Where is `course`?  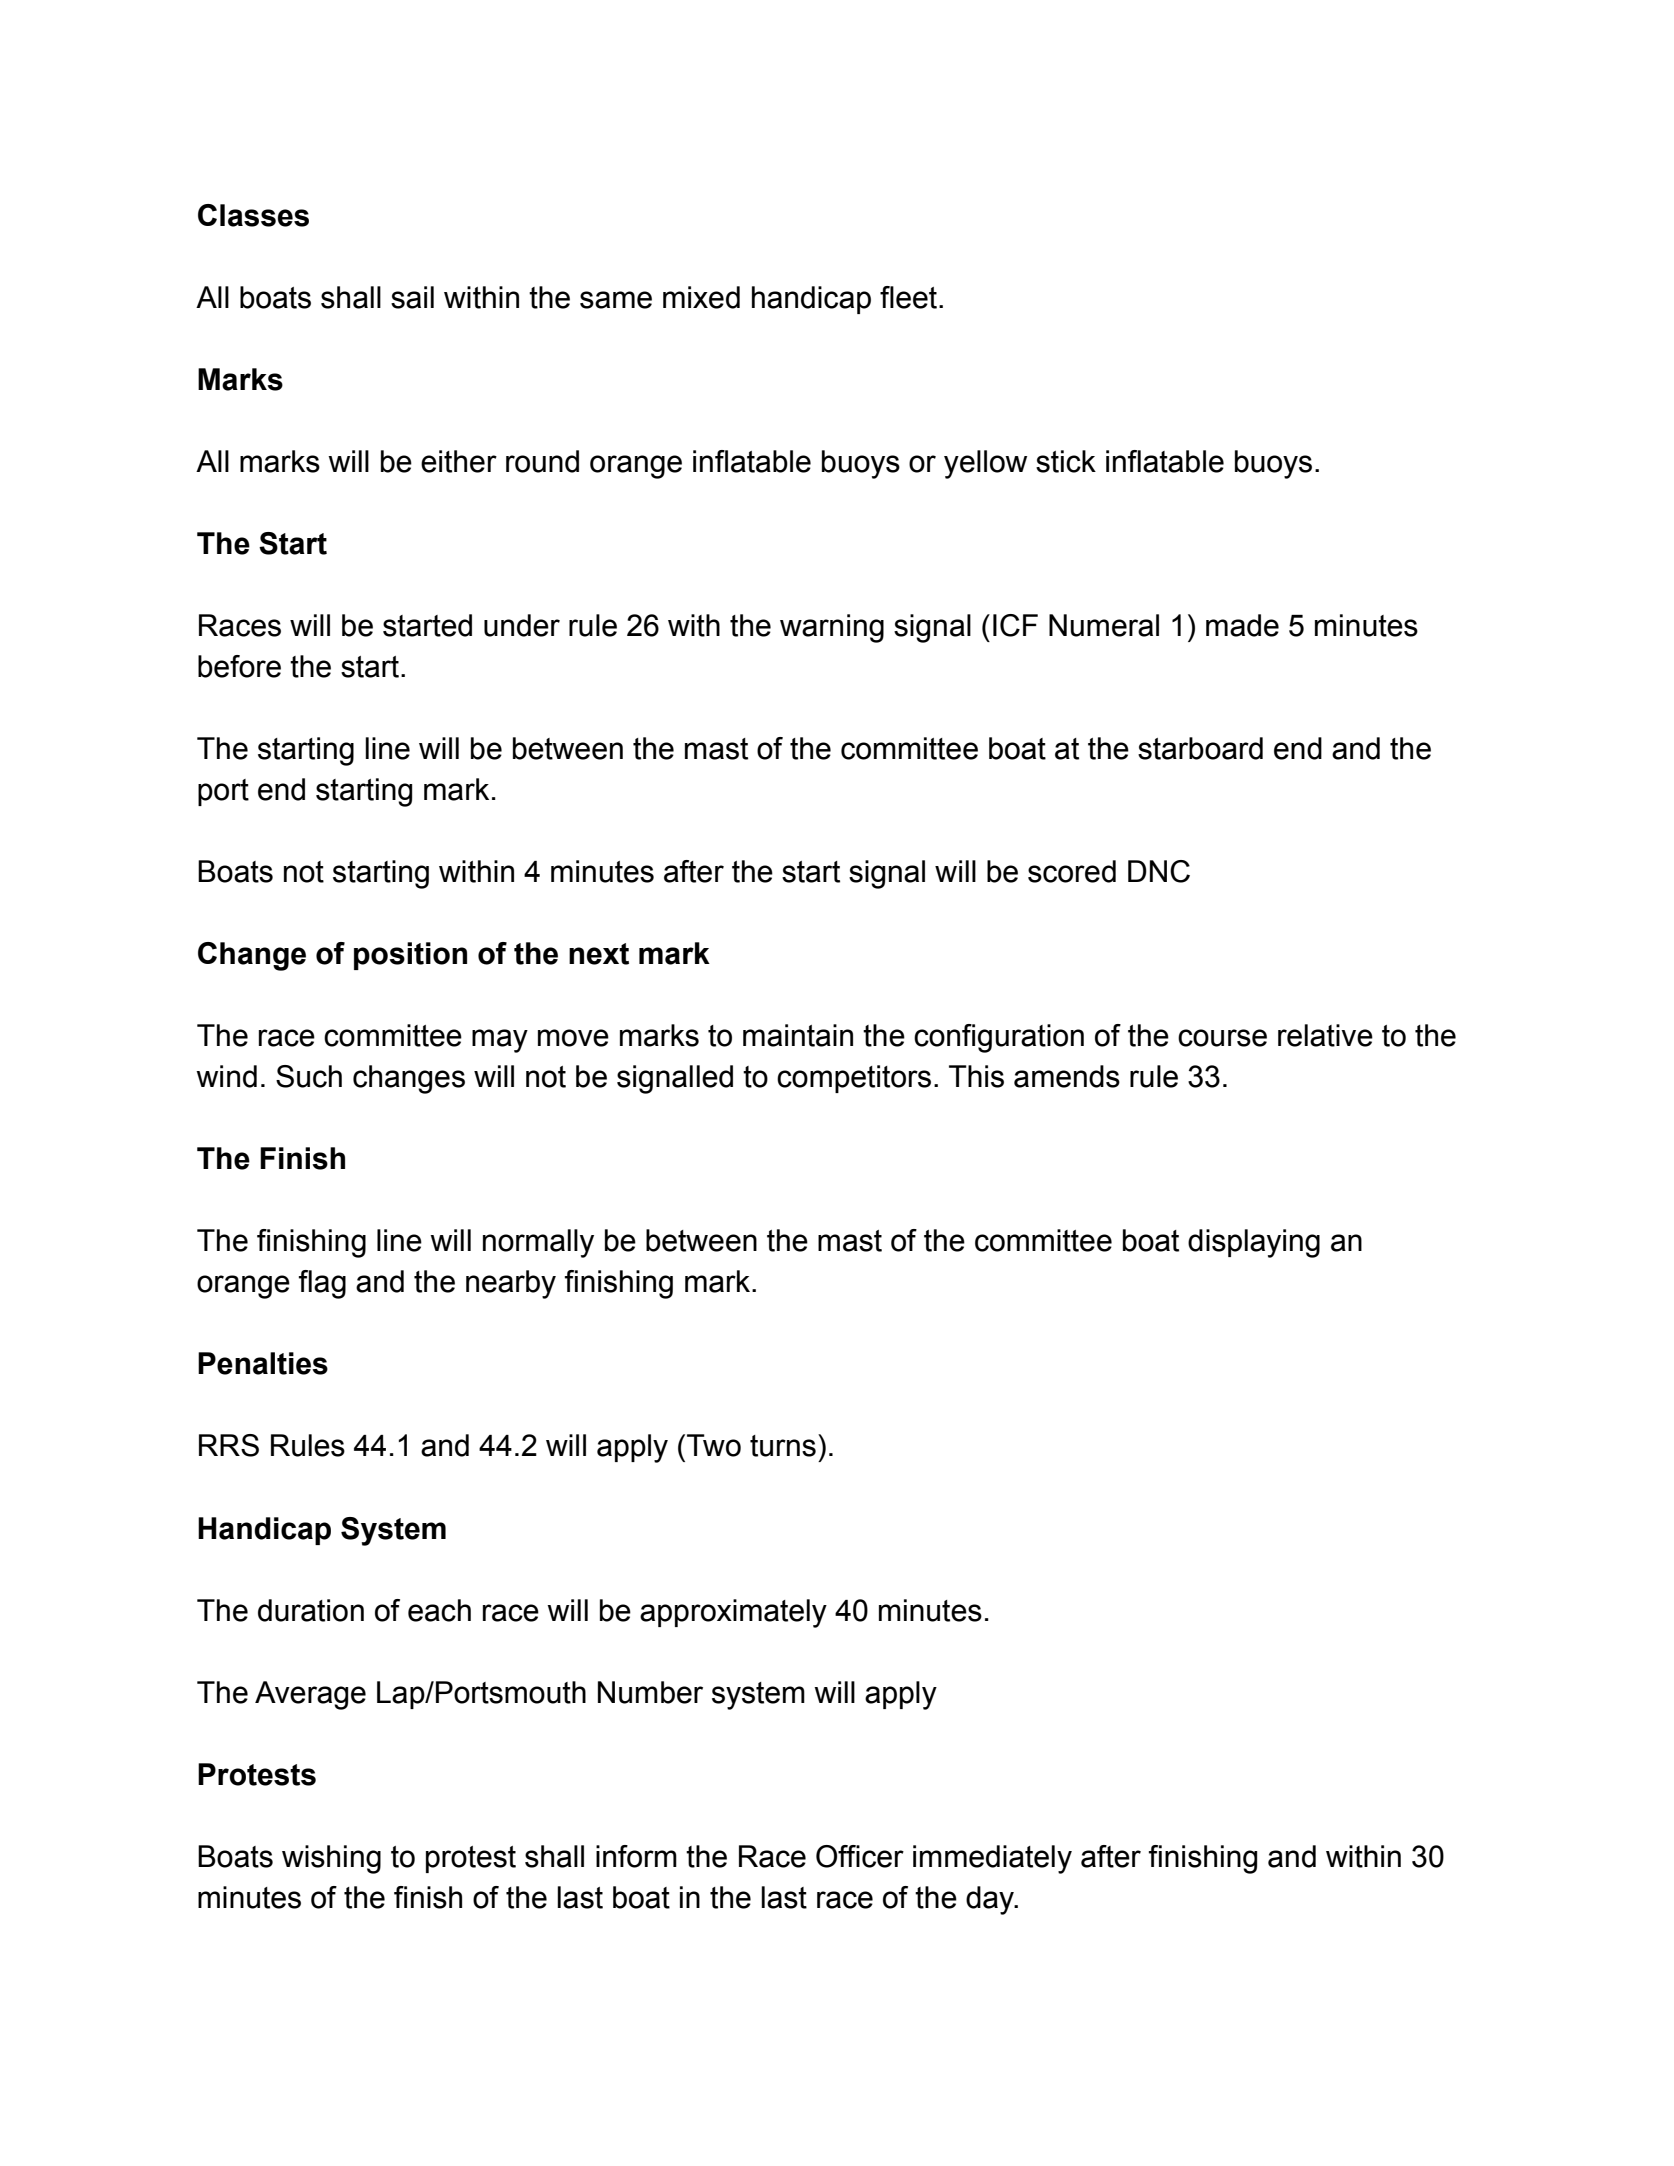 course is located at coordinates (1222, 1038).
